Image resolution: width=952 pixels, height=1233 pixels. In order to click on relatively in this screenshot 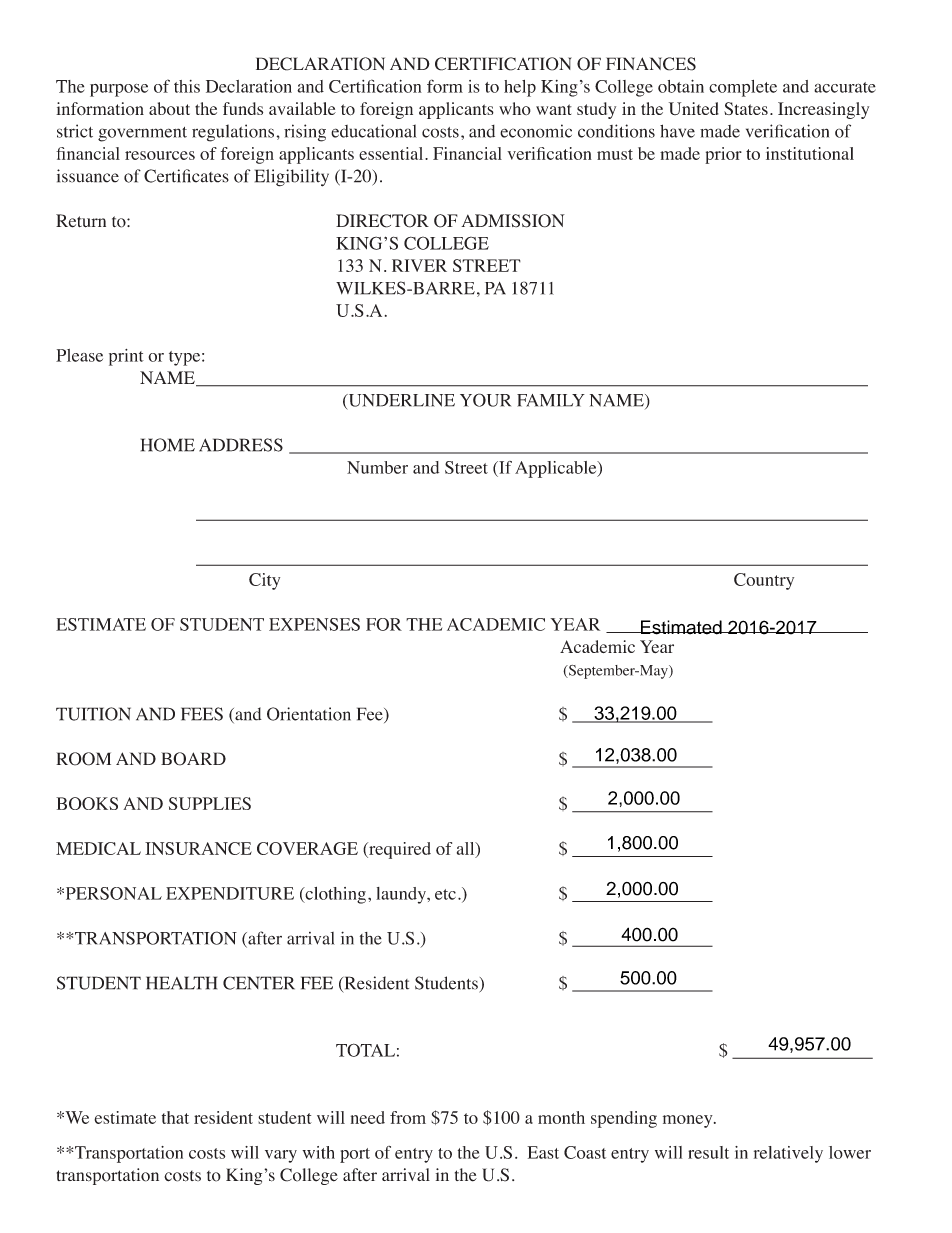, I will do `click(788, 1154)`.
